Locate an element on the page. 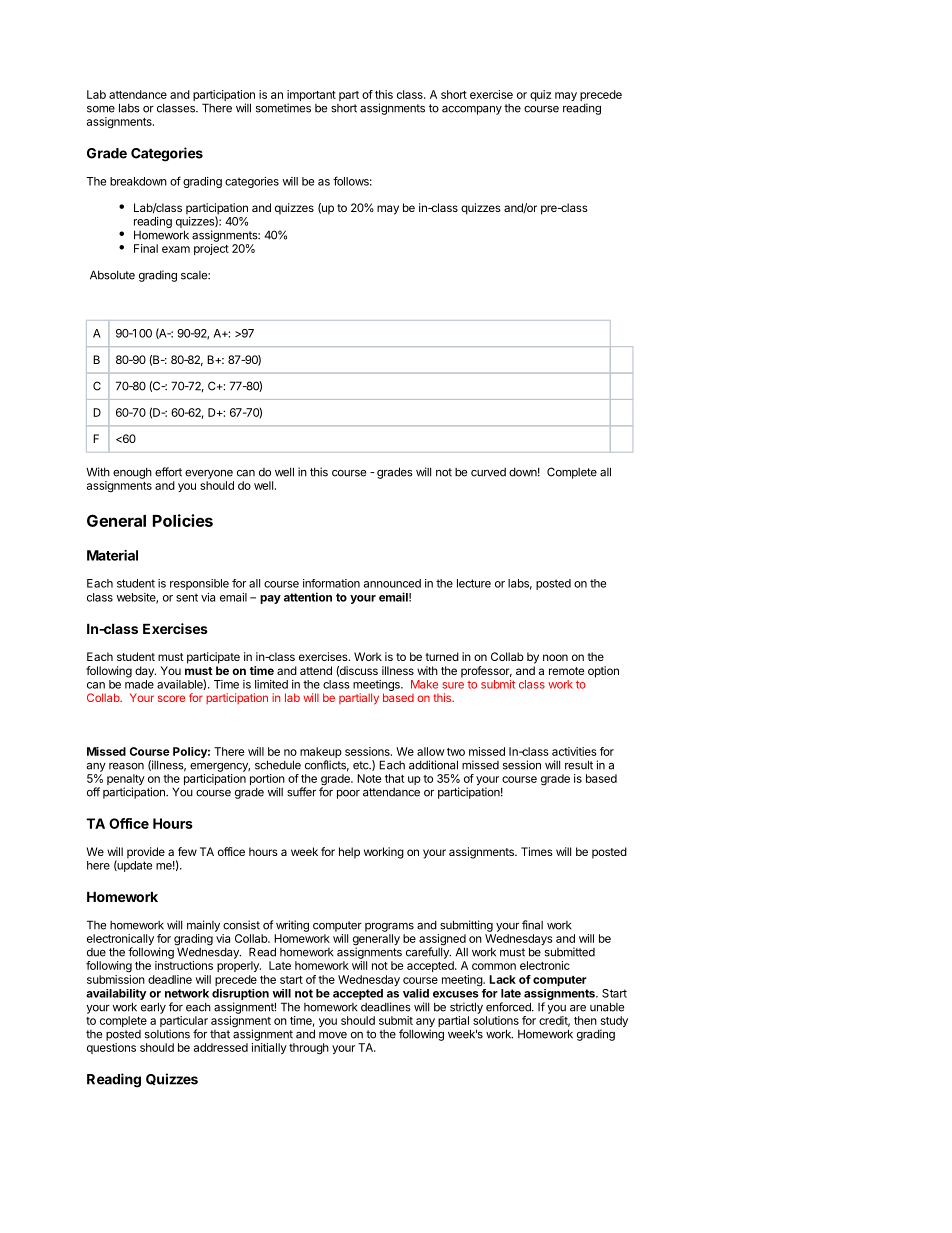  project is located at coordinates (211, 249).
